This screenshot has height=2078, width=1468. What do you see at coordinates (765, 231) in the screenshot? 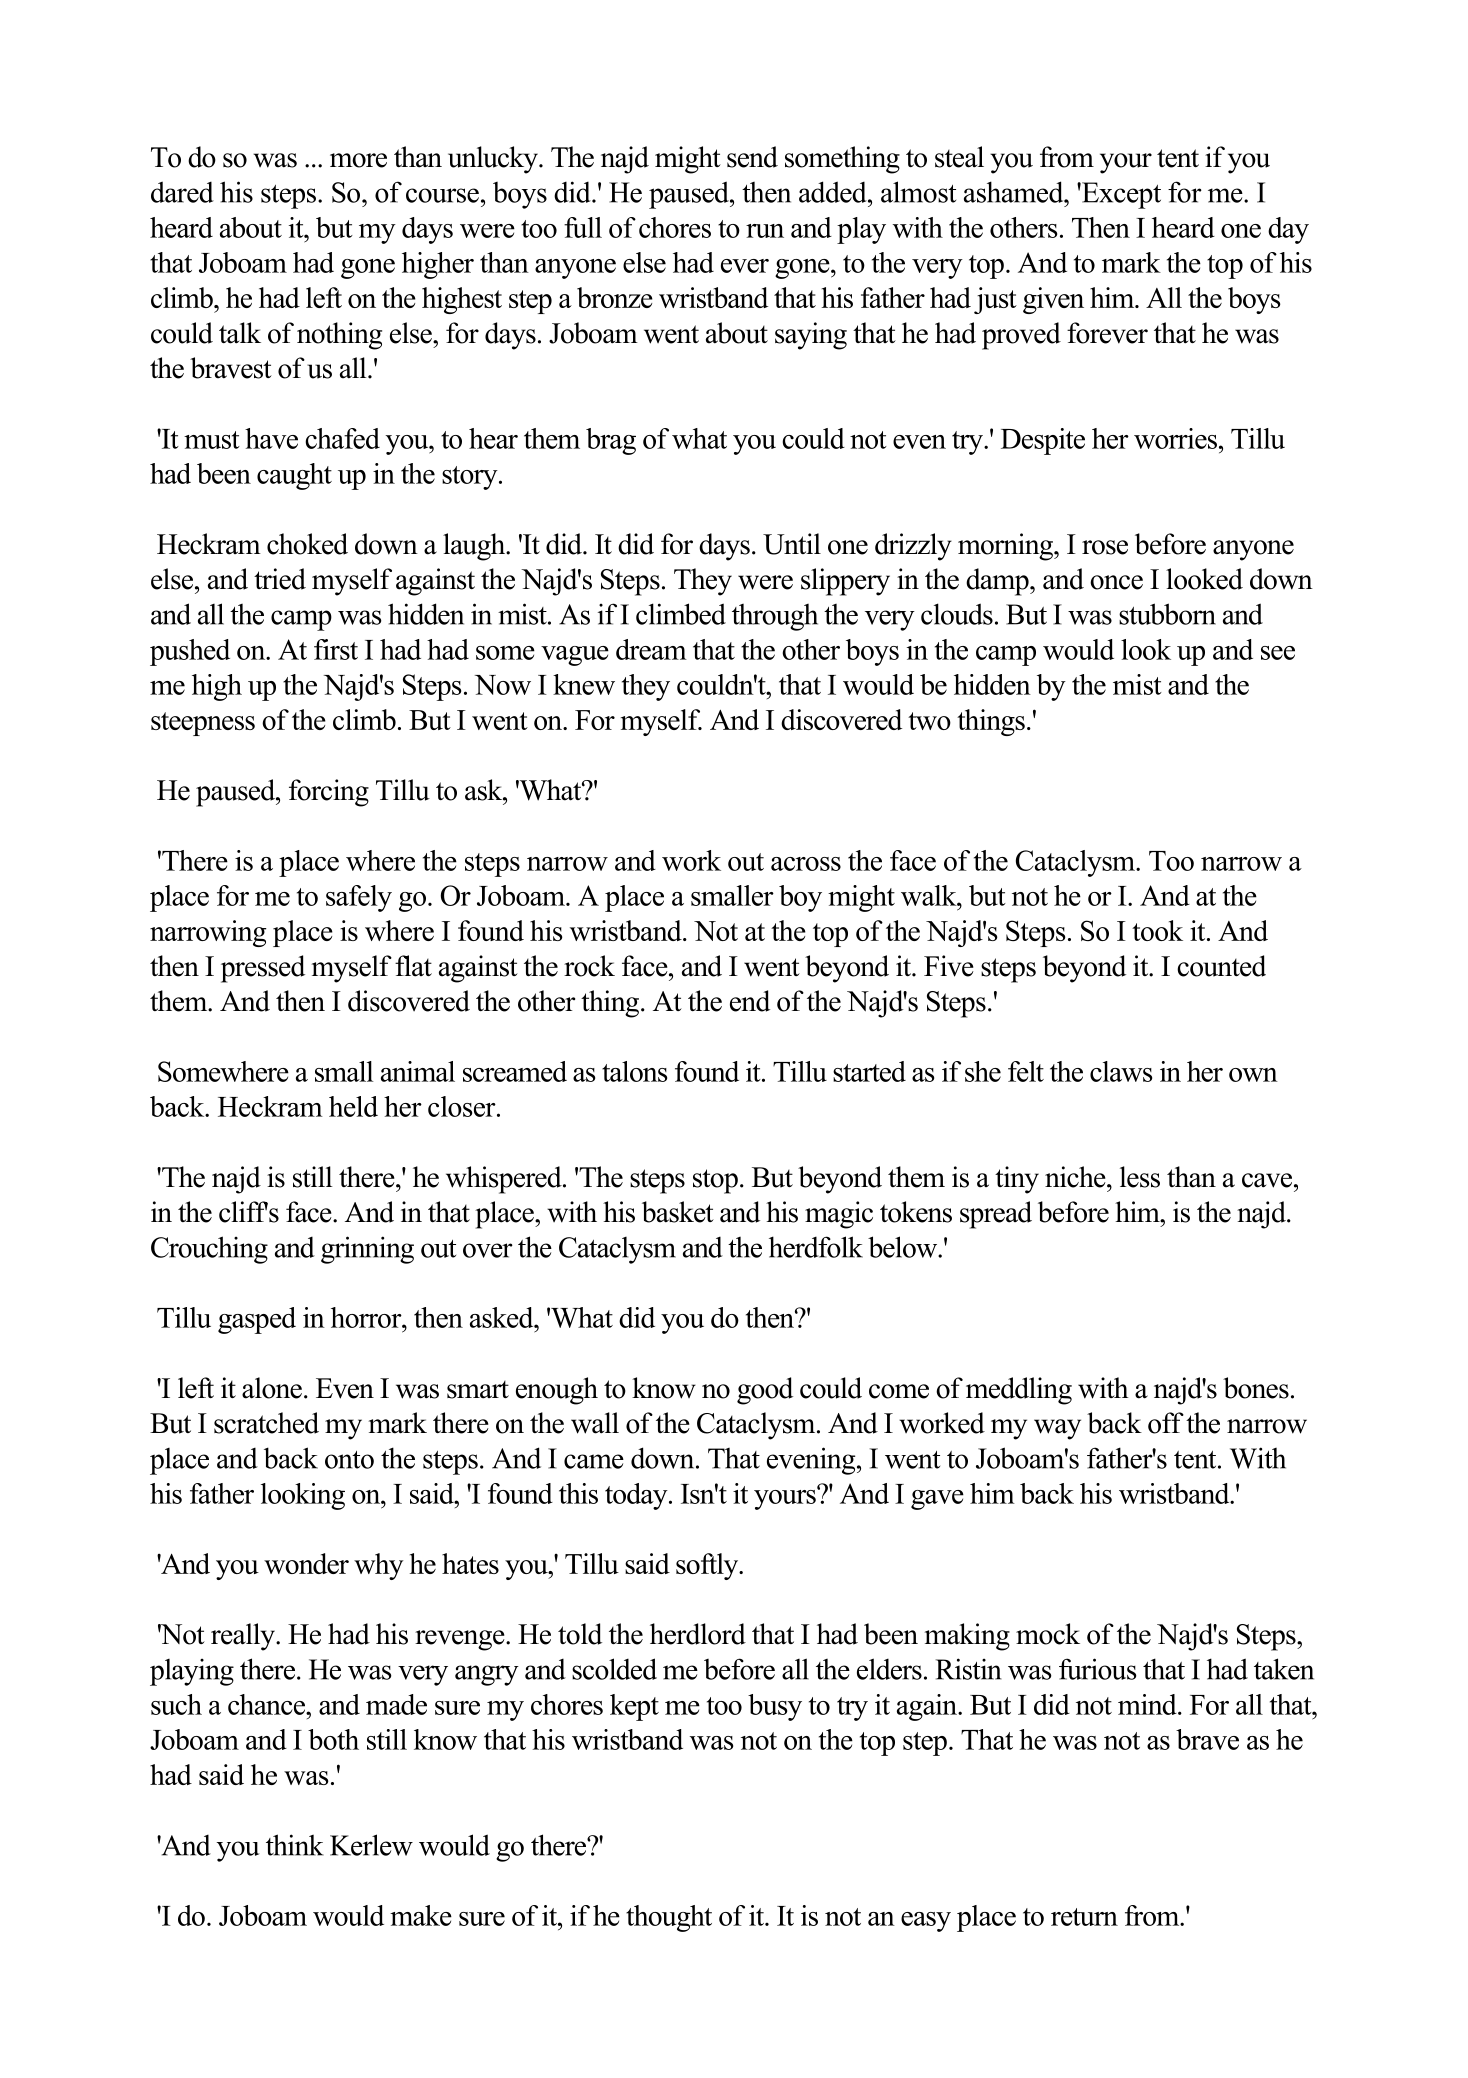
I see `run` at bounding box center [765, 231].
